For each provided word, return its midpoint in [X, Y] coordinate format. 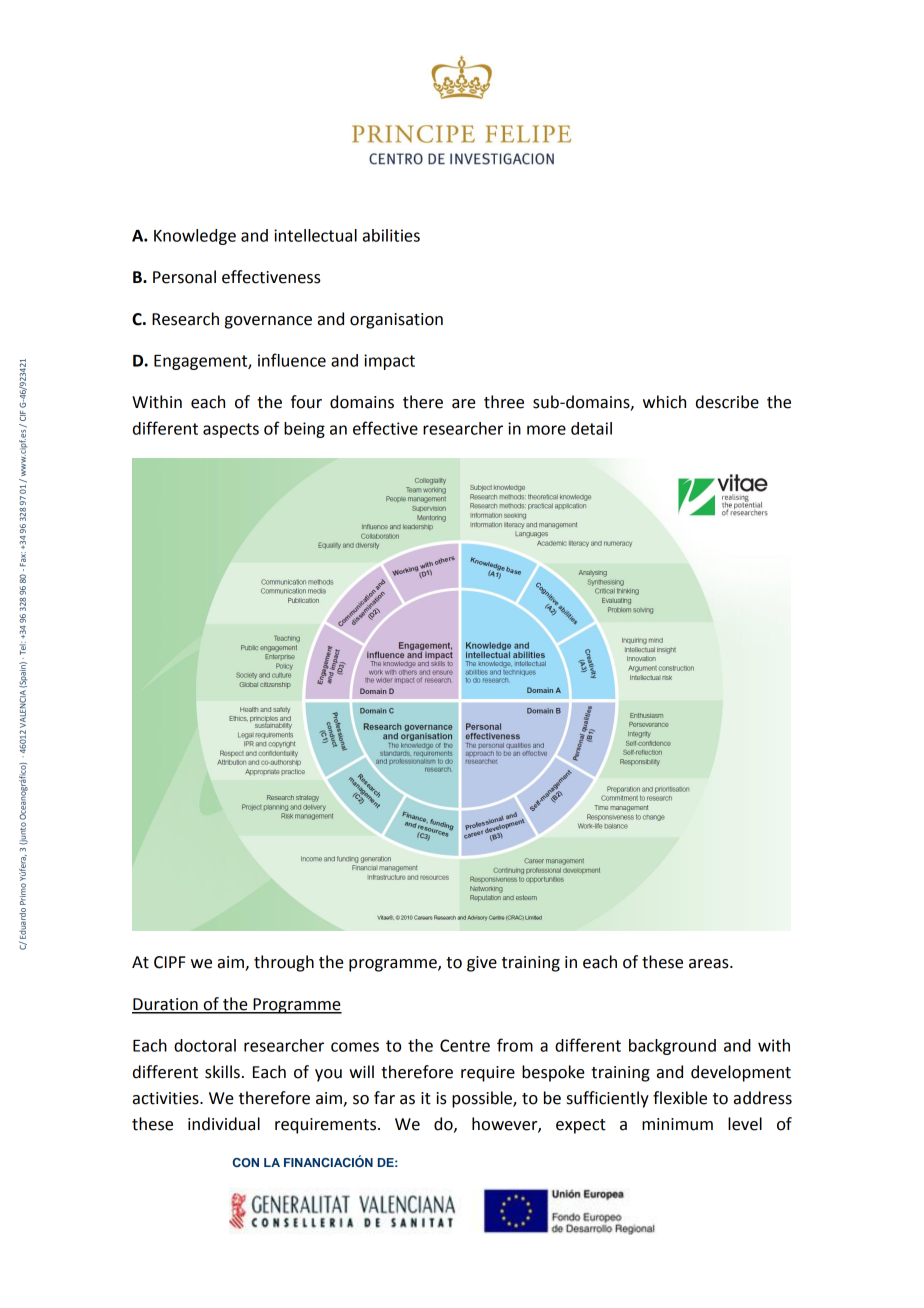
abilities [391, 235]
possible [483, 1099]
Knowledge [195, 237]
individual [224, 1124]
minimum [677, 1124]
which [664, 402]
